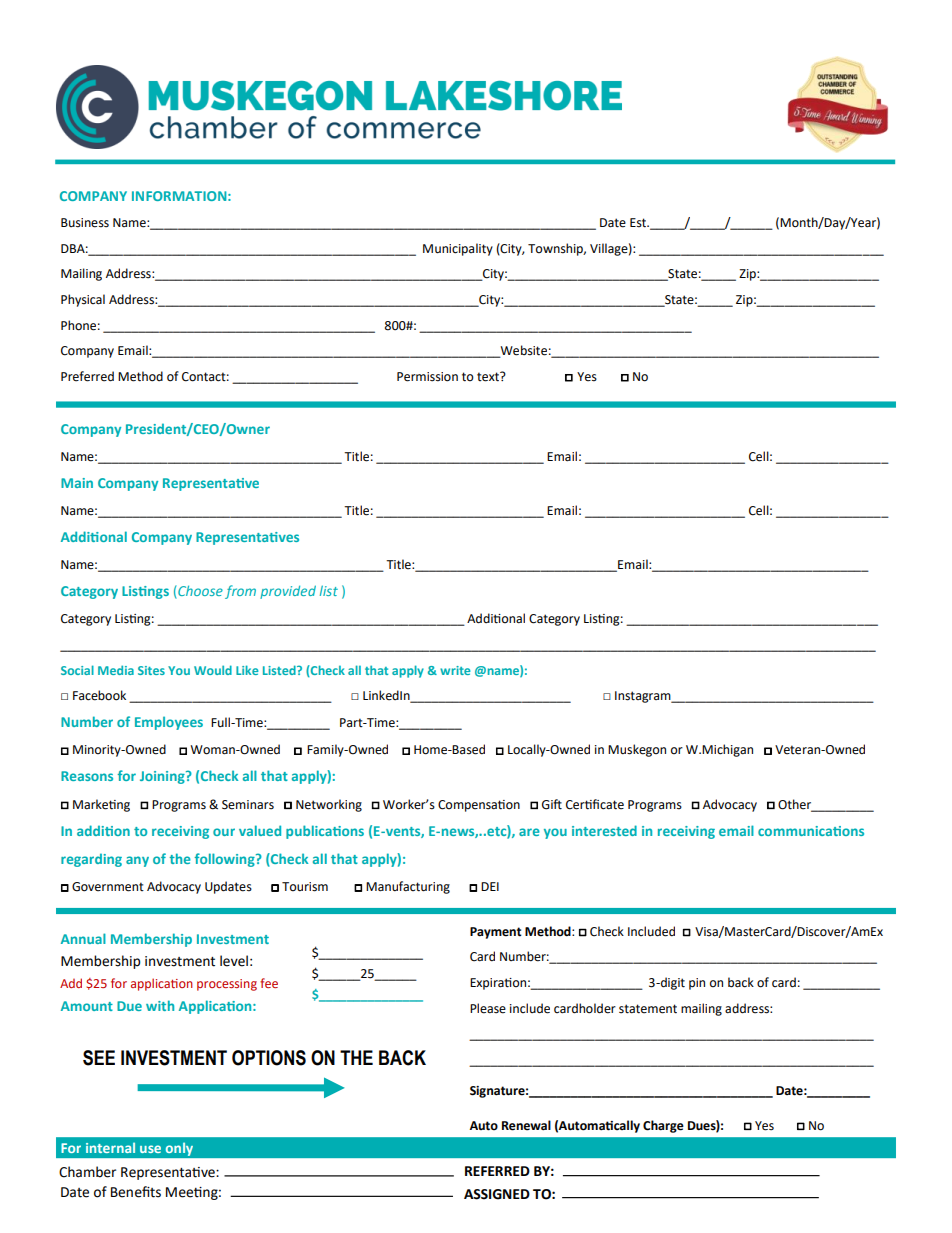  Describe the element at coordinates (234, 961) in the screenshot. I see `level` at that location.
